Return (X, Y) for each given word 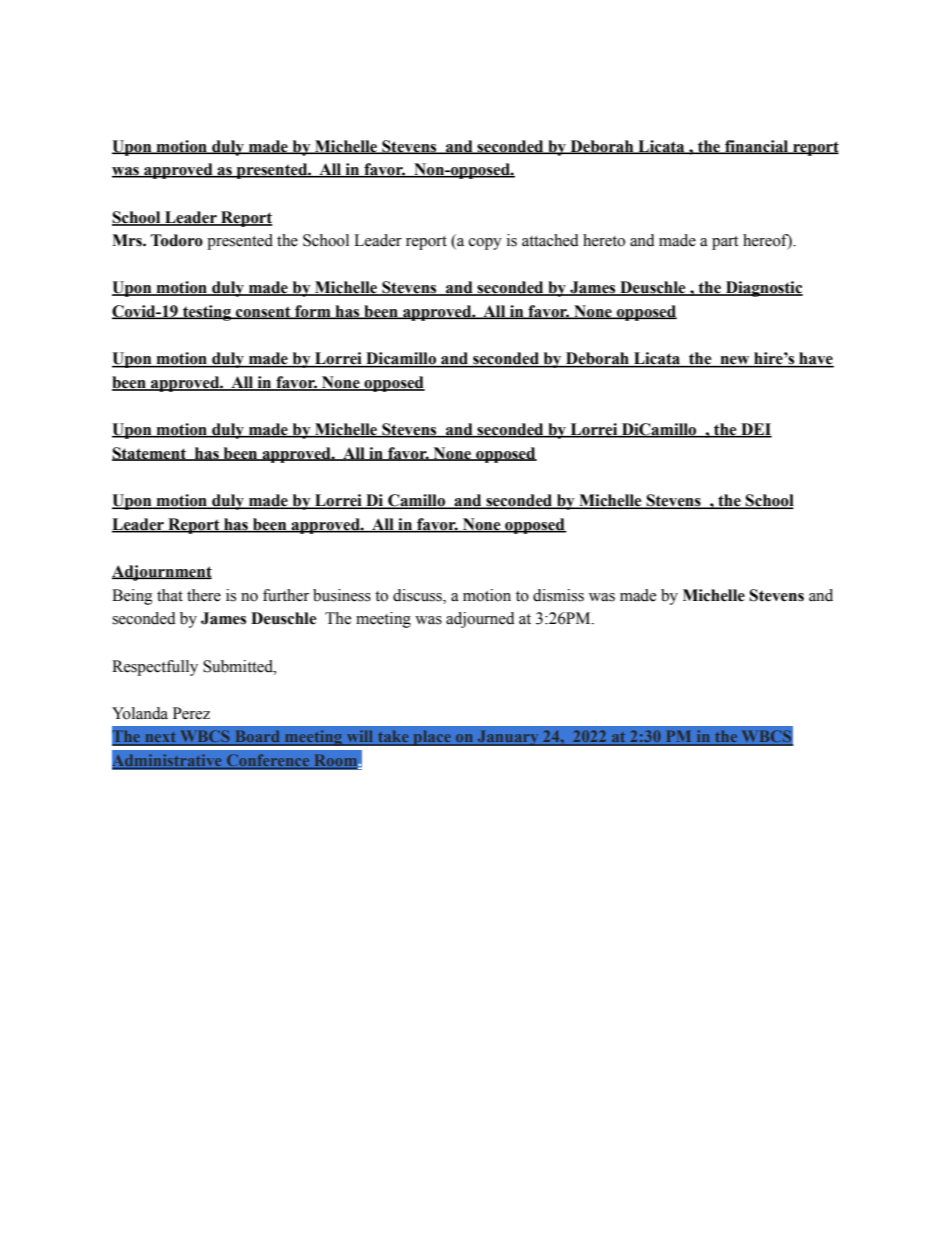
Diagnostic (763, 289)
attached (550, 240)
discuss (418, 595)
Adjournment (162, 573)
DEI (755, 430)
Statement (150, 454)
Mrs (128, 240)
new (735, 361)
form (313, 312)
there (204, 595)
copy (485, 244)
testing (207, 313)
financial (757, 147)
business (342, 595)
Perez (191, 713)
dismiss (558, 595)
